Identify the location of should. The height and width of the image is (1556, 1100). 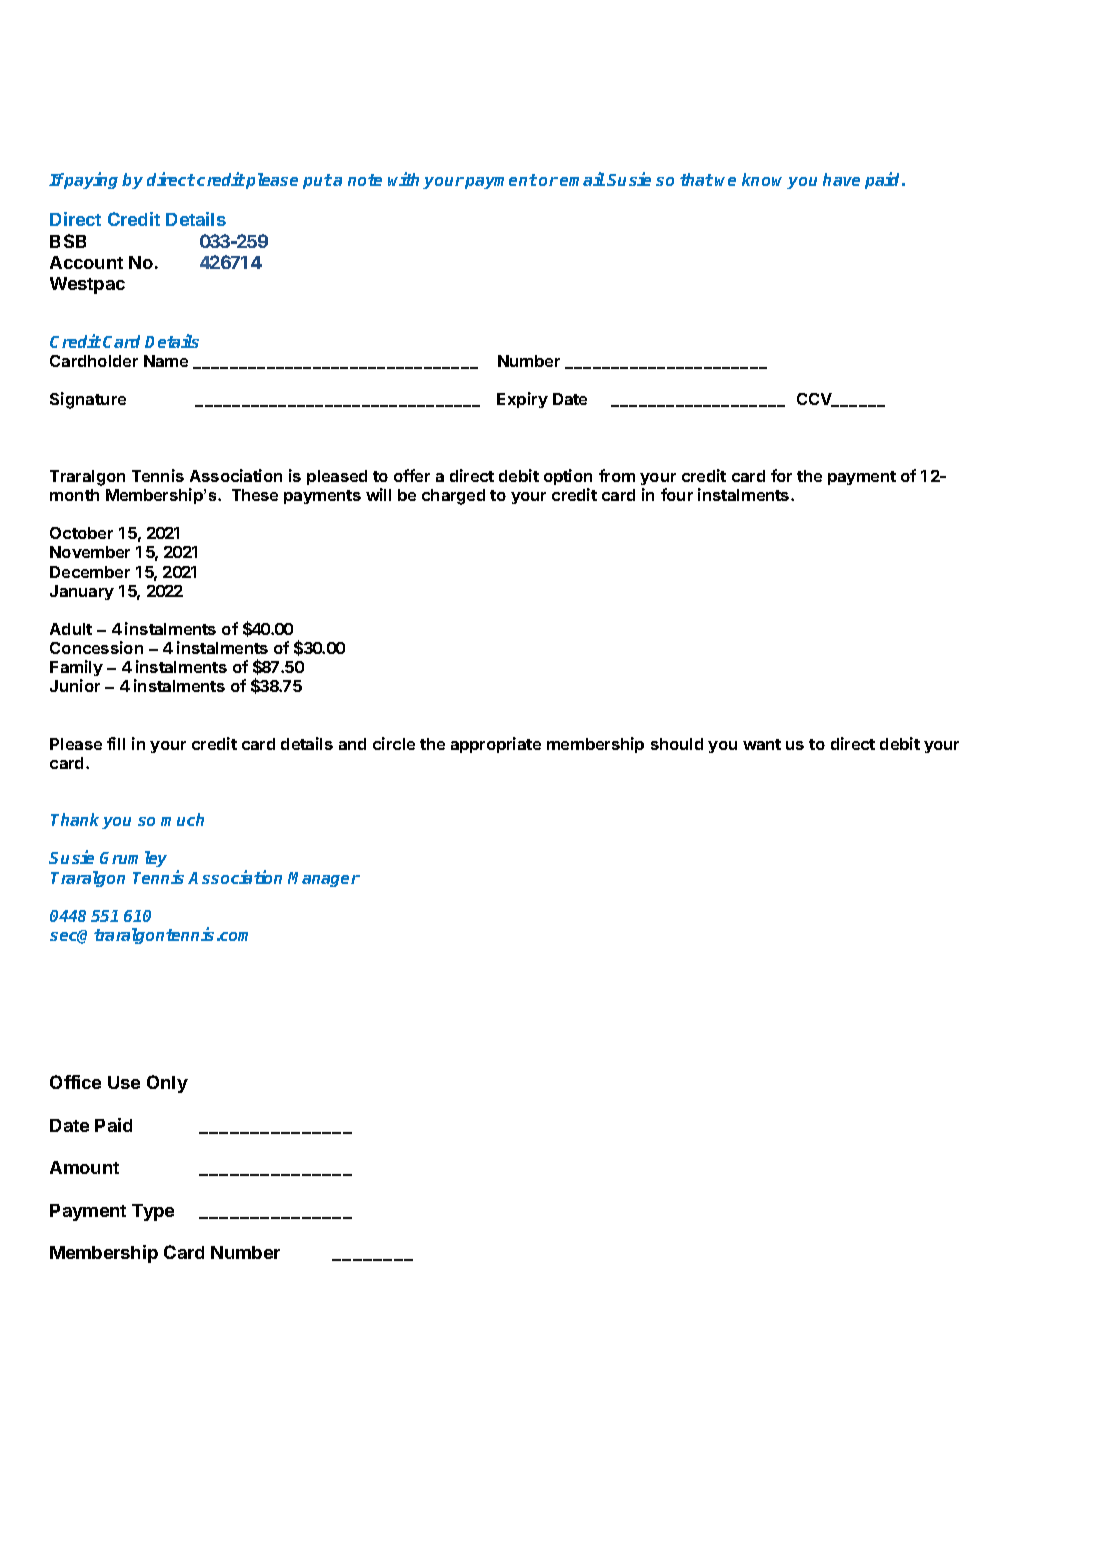
(677, 744).
